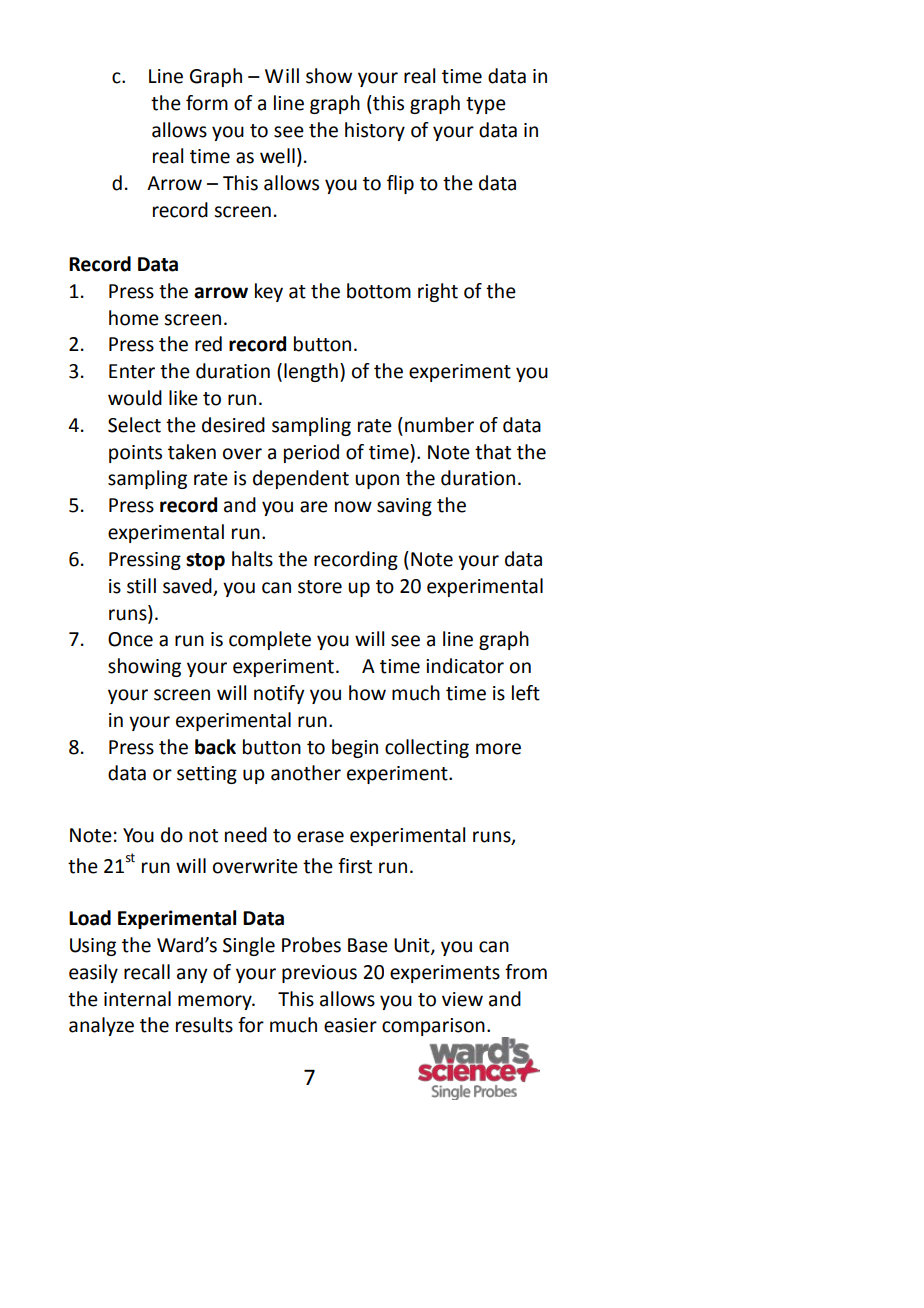 This page has height=1308, width=924. What do you see at coordinates (462, 999) in the page?
I see `view` at bounding box center [462, 999].
